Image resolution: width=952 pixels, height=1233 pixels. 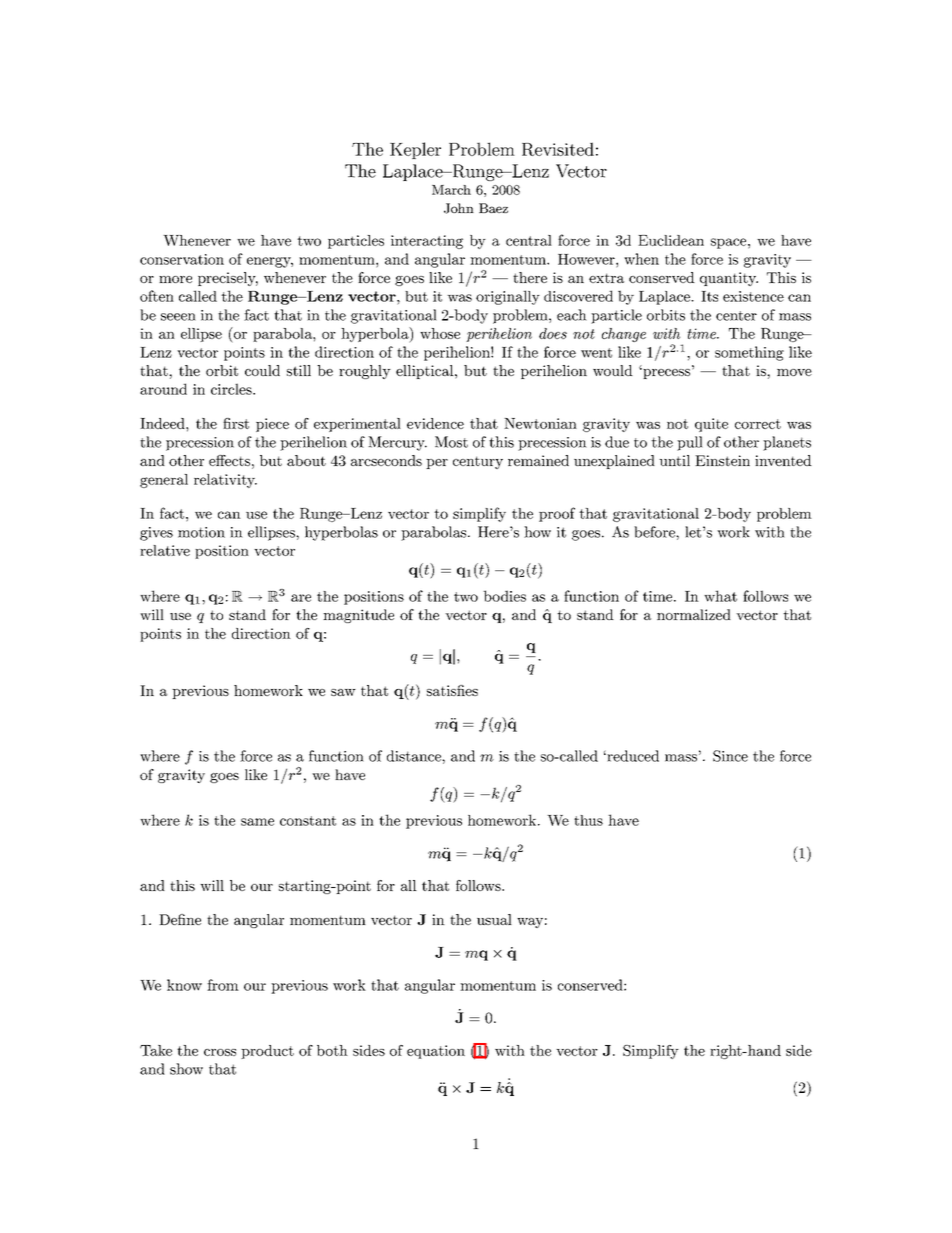 What do you see at coordinates (257, 822) in the screenshot?
I see `same` at bounding box center [257, 822].
